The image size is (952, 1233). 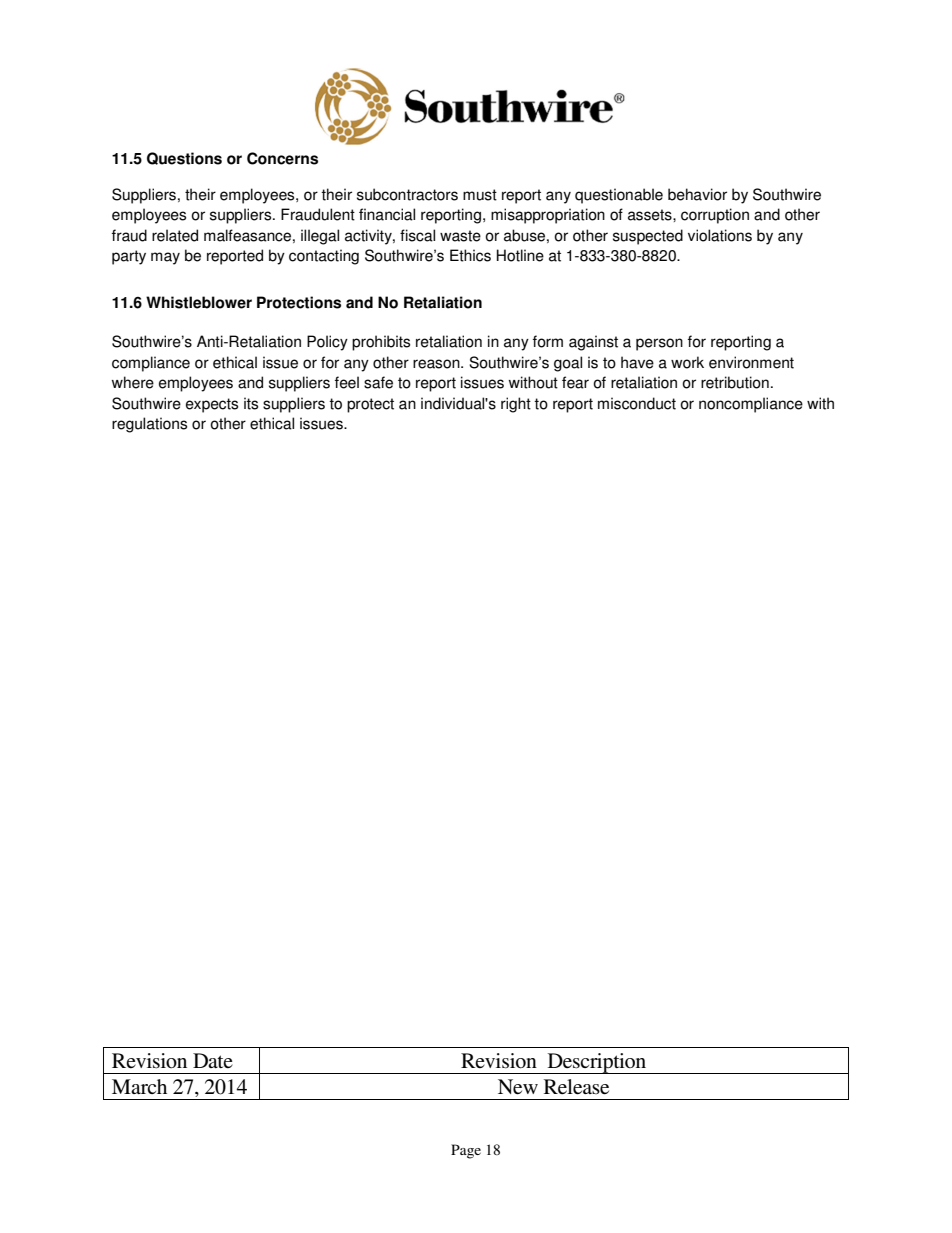 What do you see at coordinates (466, 1151) in the screenshot?
I see `Page` at bounding box center [466, 1151].
